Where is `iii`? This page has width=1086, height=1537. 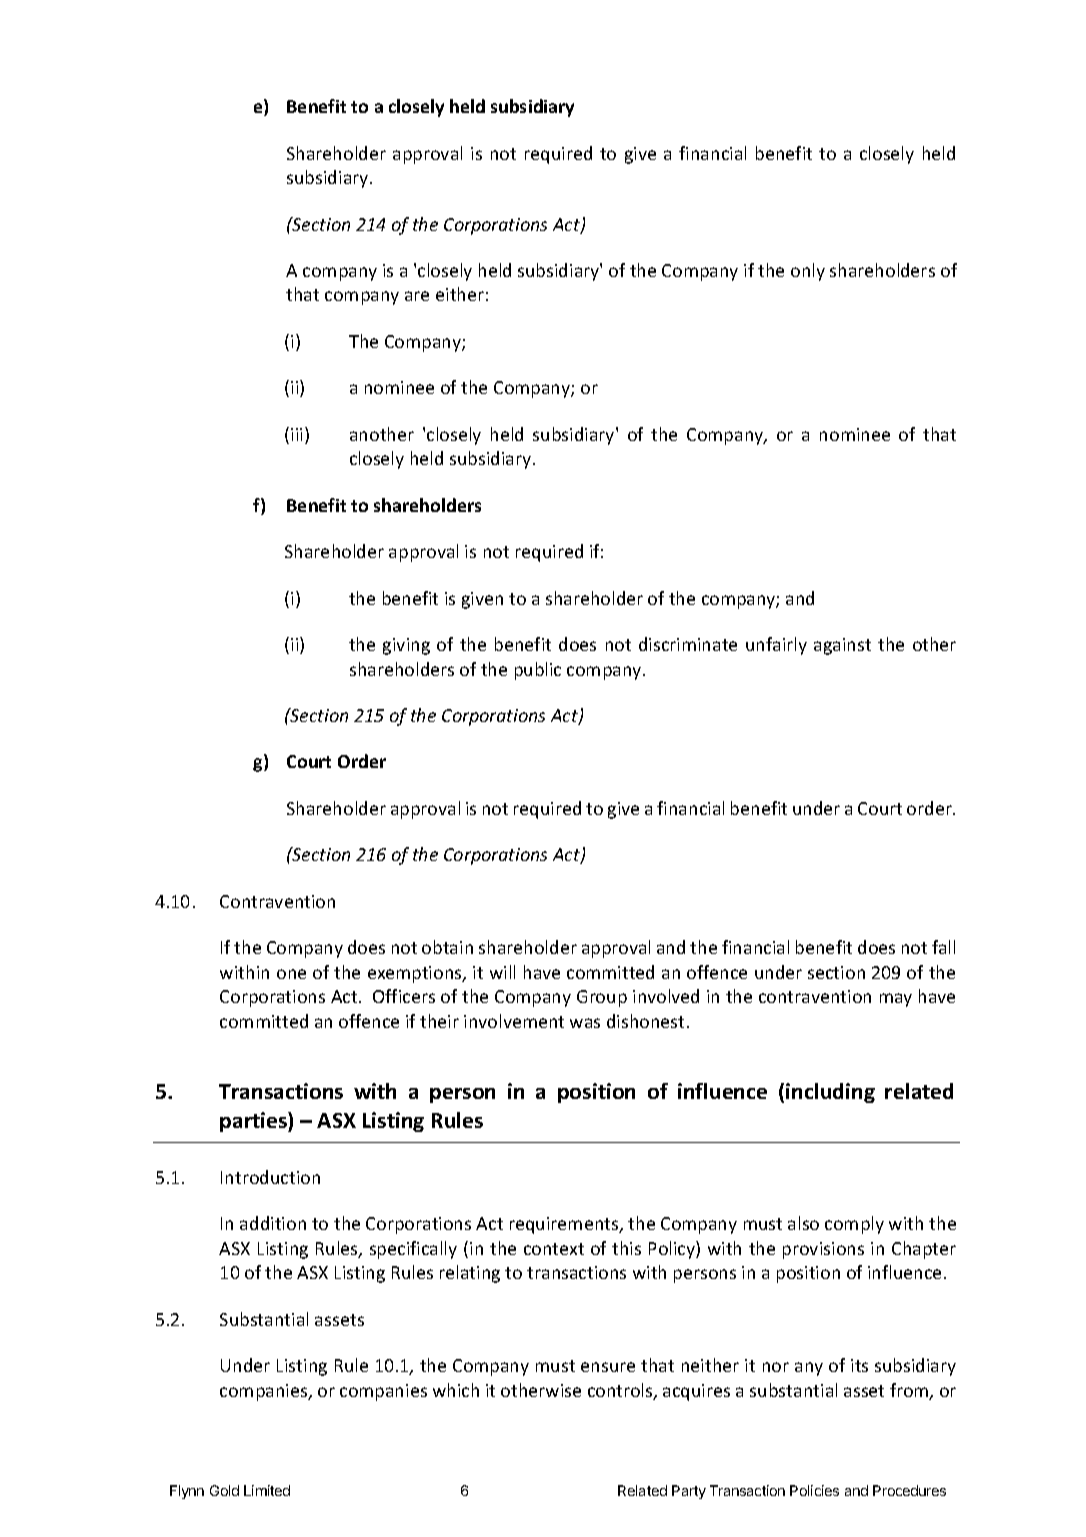
iii is located at coordinates (298, 435).
